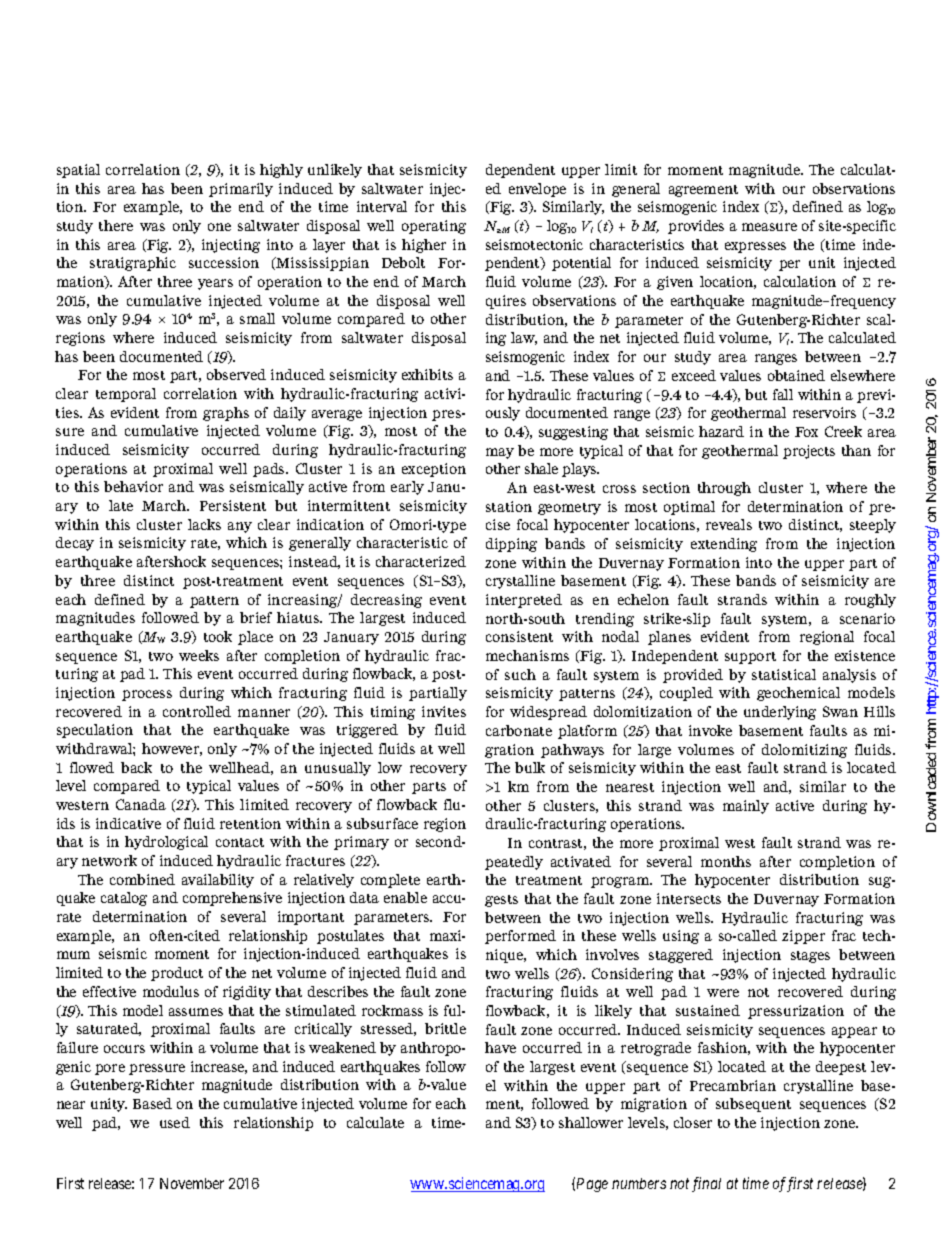 The width and height of the screenshot is (952, 1233). What do you see at coordinates (199, 655) in the screenshot?
I see `weeks` at bounding box center [199, 655].
